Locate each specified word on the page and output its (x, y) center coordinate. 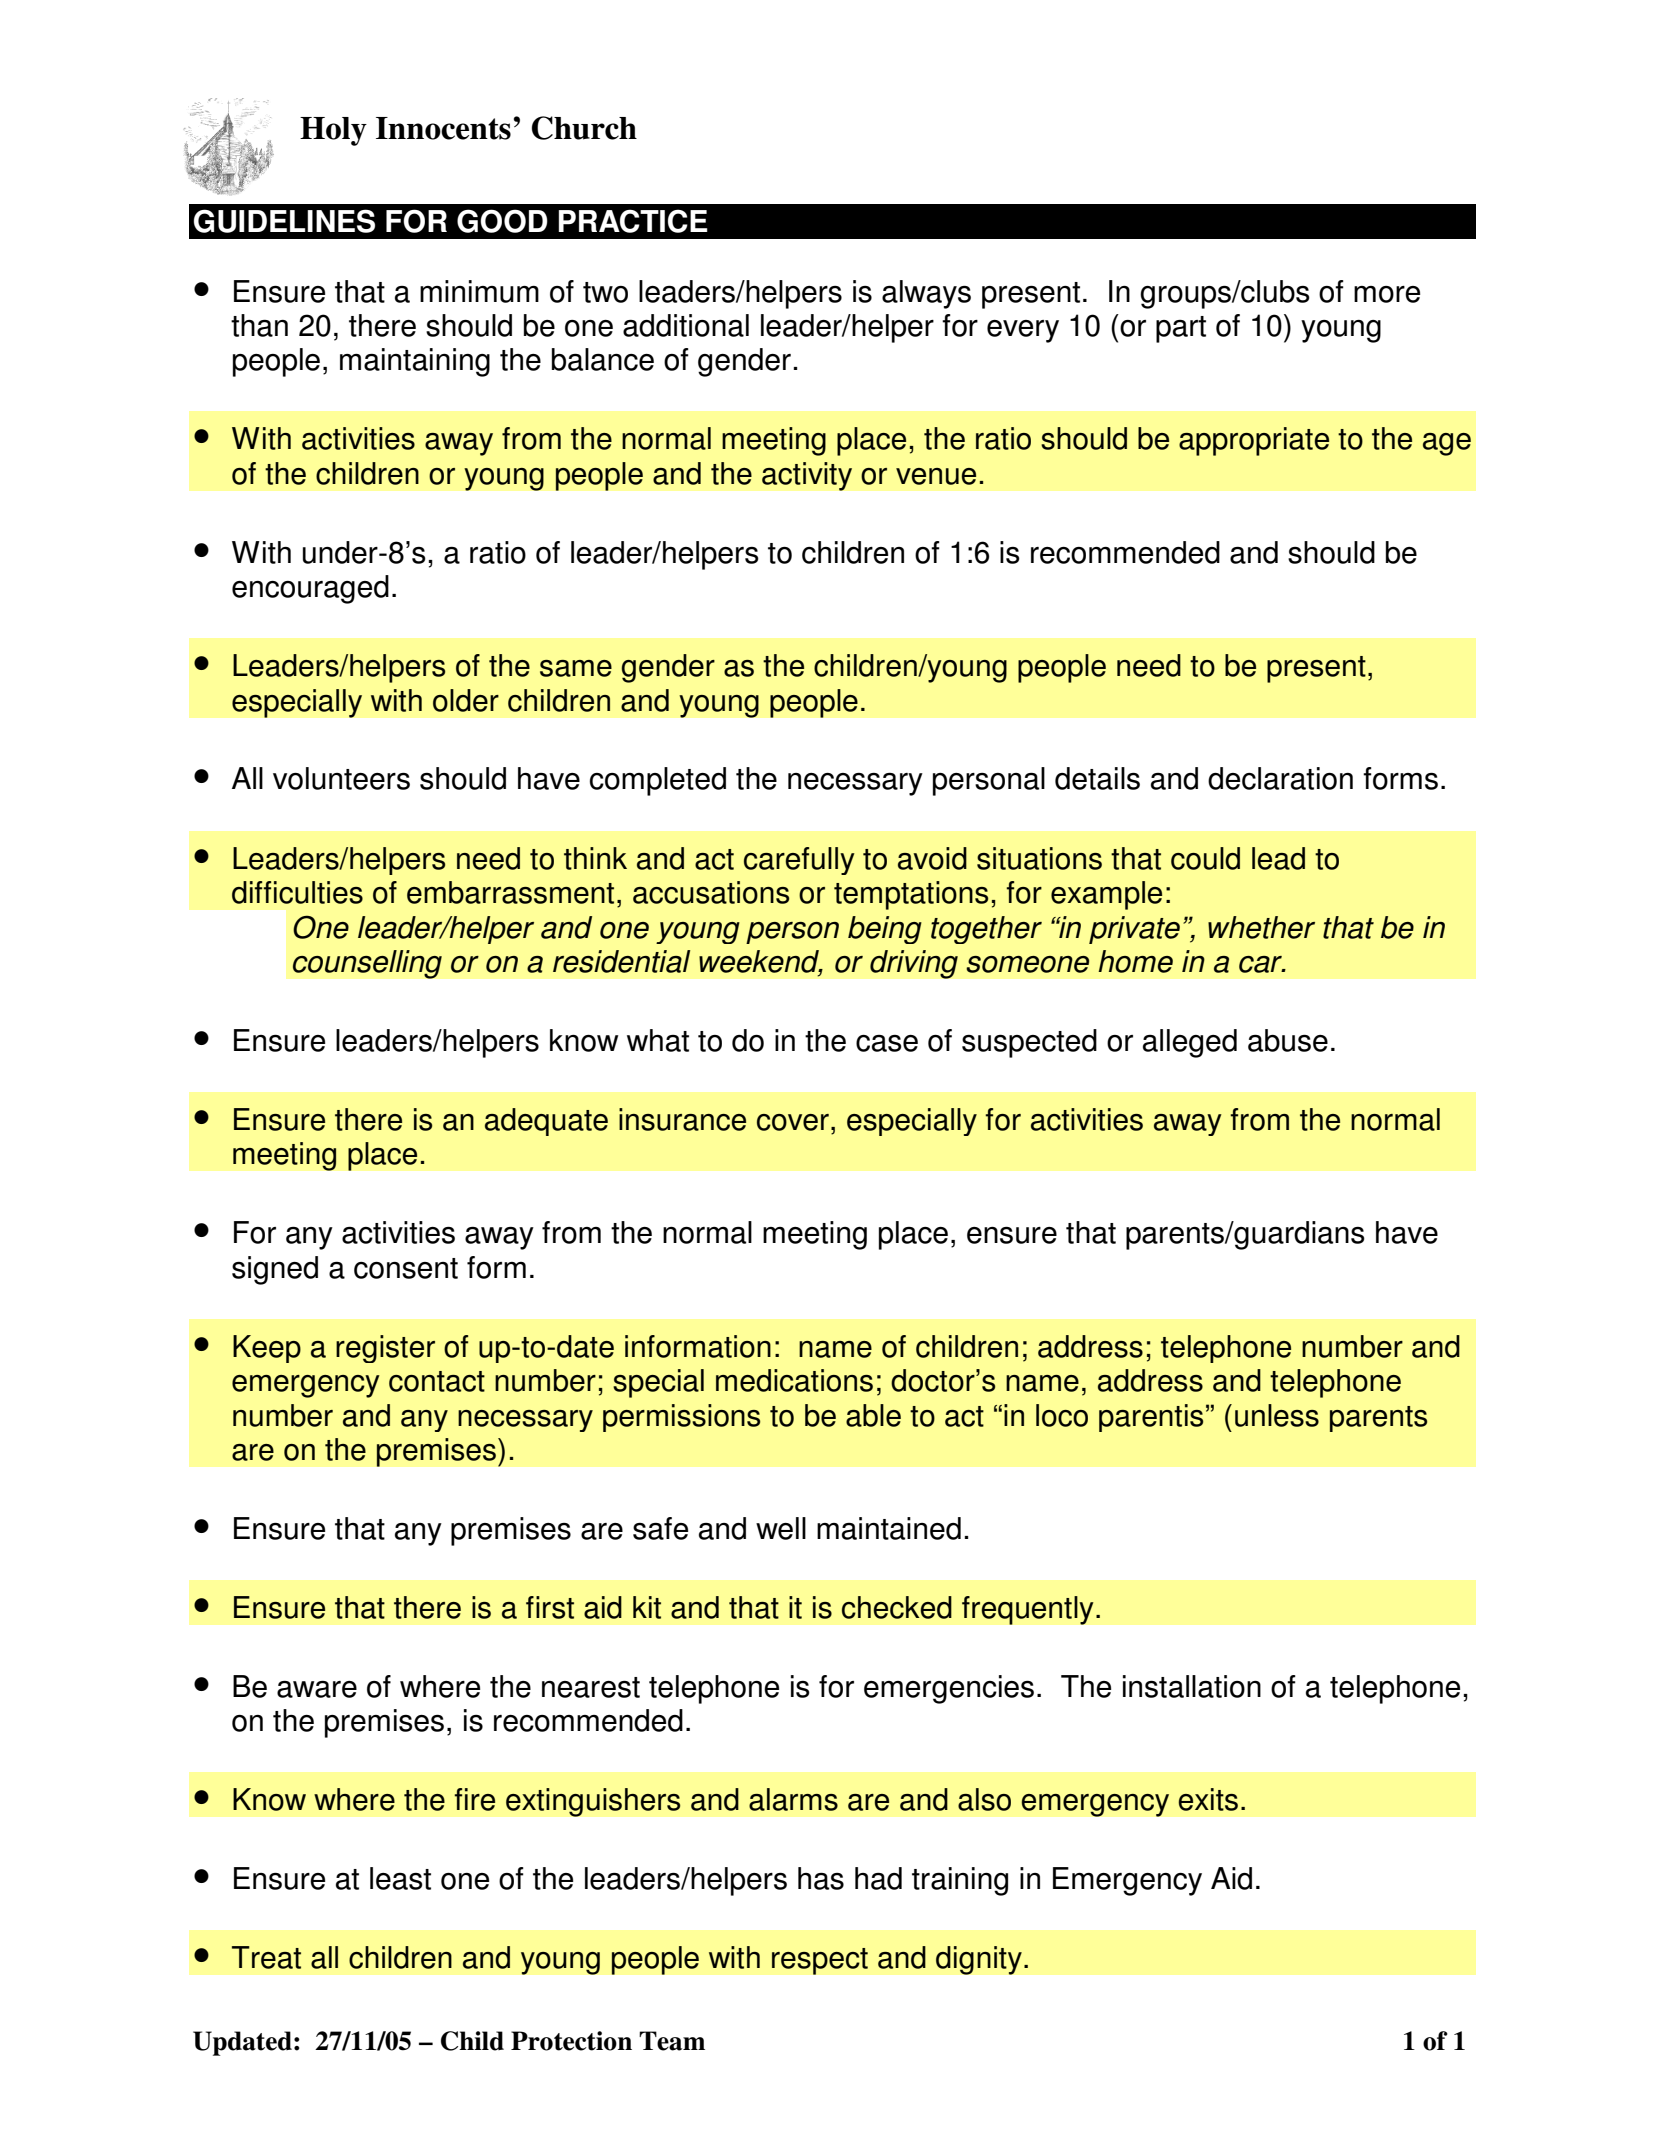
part (1181, 329)
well (781, 1528)
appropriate (1254, 441)
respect (820, 1961)
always (926, 294)
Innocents (443, 128)
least (400, 1878)
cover (793, 1122)
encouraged (310, 589)
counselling (367, 964)
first (550, 1607)
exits (1208, 1799)
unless (1277, 1415)
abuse (1288, 1040)
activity (807, 476)
